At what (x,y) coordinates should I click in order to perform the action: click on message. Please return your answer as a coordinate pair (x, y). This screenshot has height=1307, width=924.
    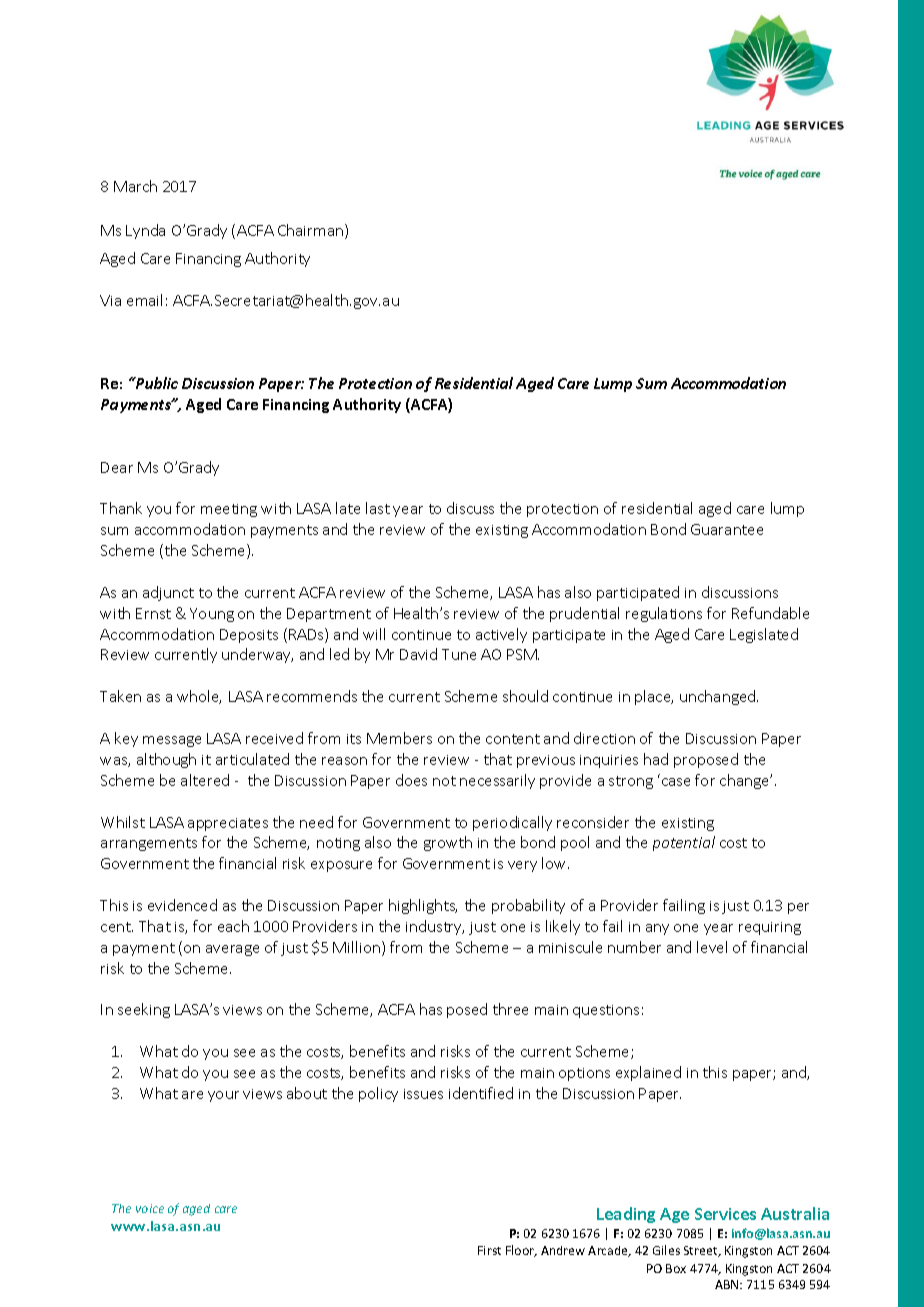
    Looking at the image, I should click on (172, 741).
